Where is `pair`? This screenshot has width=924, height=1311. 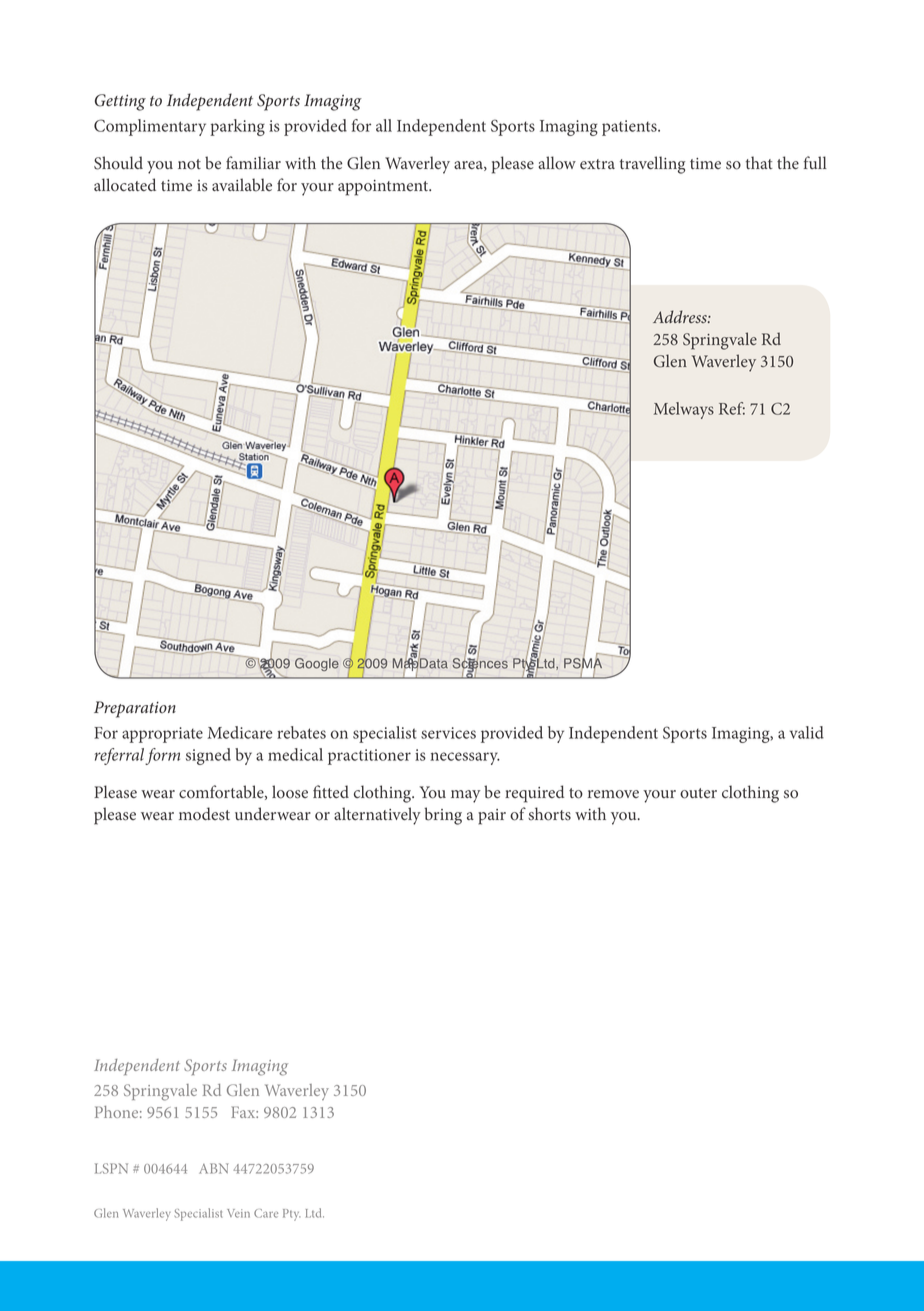 pair is located at coordinates (492, 817).
